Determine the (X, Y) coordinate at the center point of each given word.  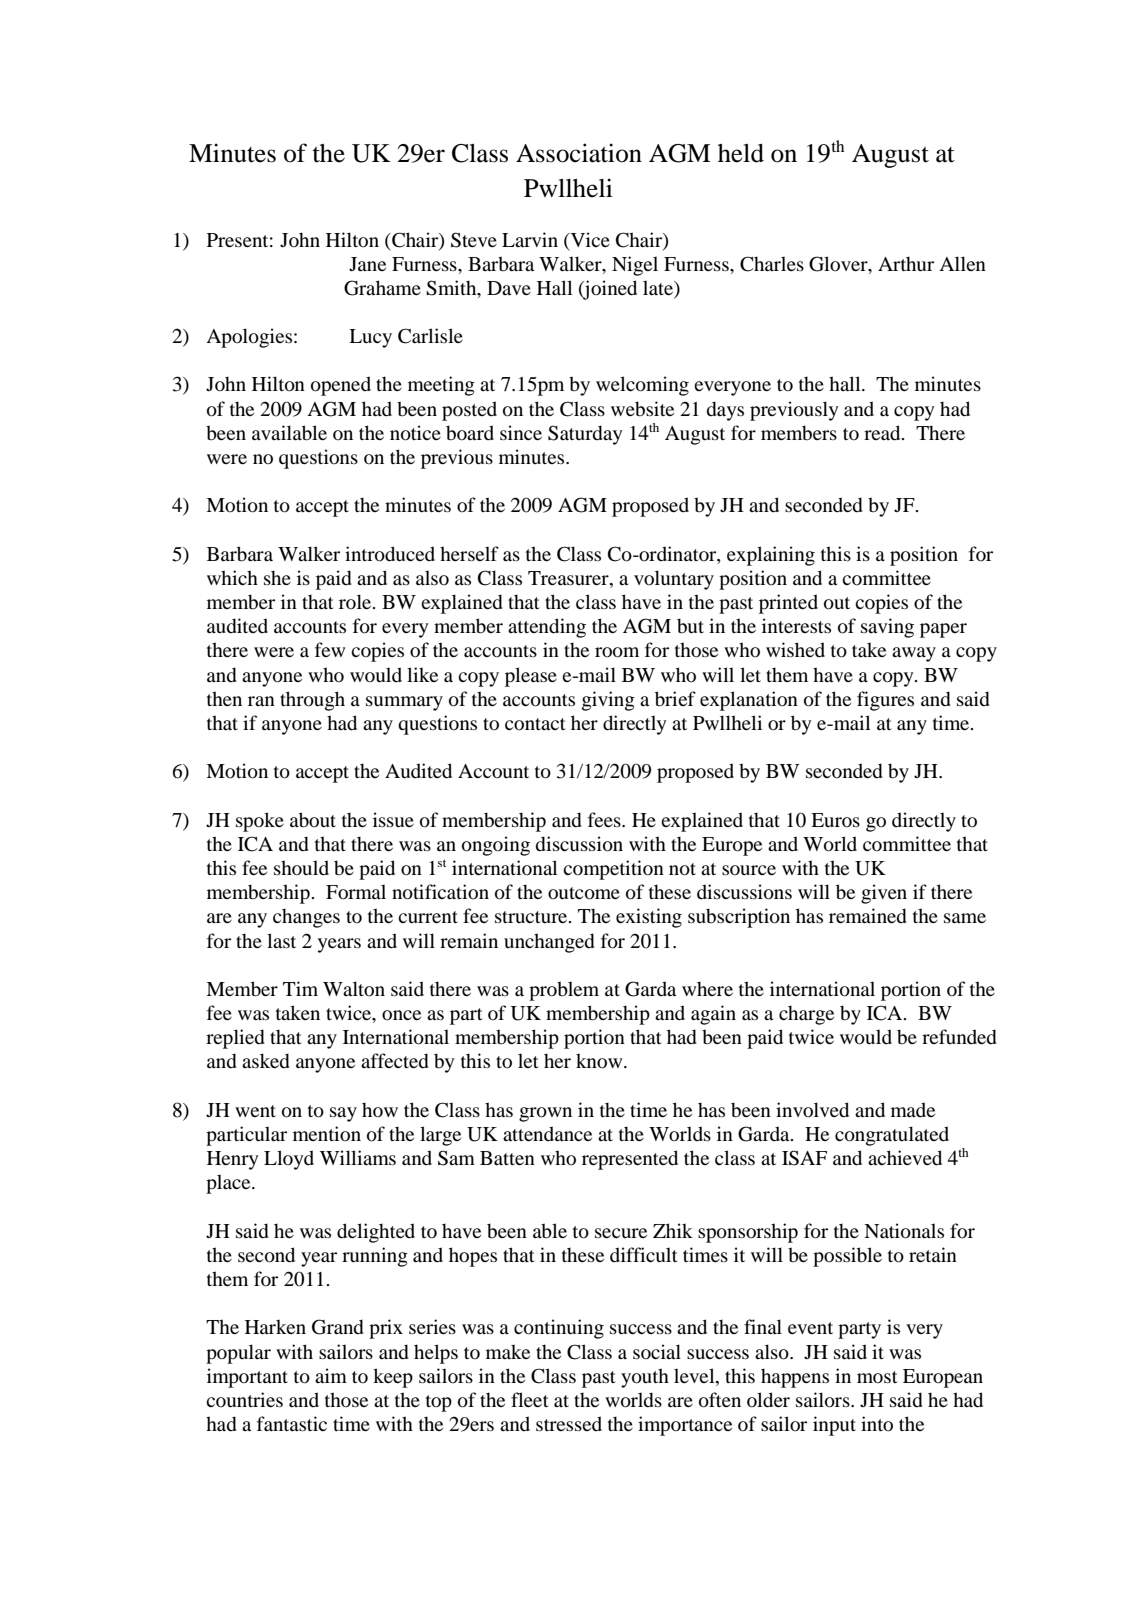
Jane (367, 264)
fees (605, 819)
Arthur (906, 264)
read (883, 433)
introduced (390, 554)
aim (331, 1375)
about (313, 820)
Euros (835, 820)
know (600, 1061)
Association (579, 153)
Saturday (585, 435)
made (913, 1109)
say (343, 1114)
